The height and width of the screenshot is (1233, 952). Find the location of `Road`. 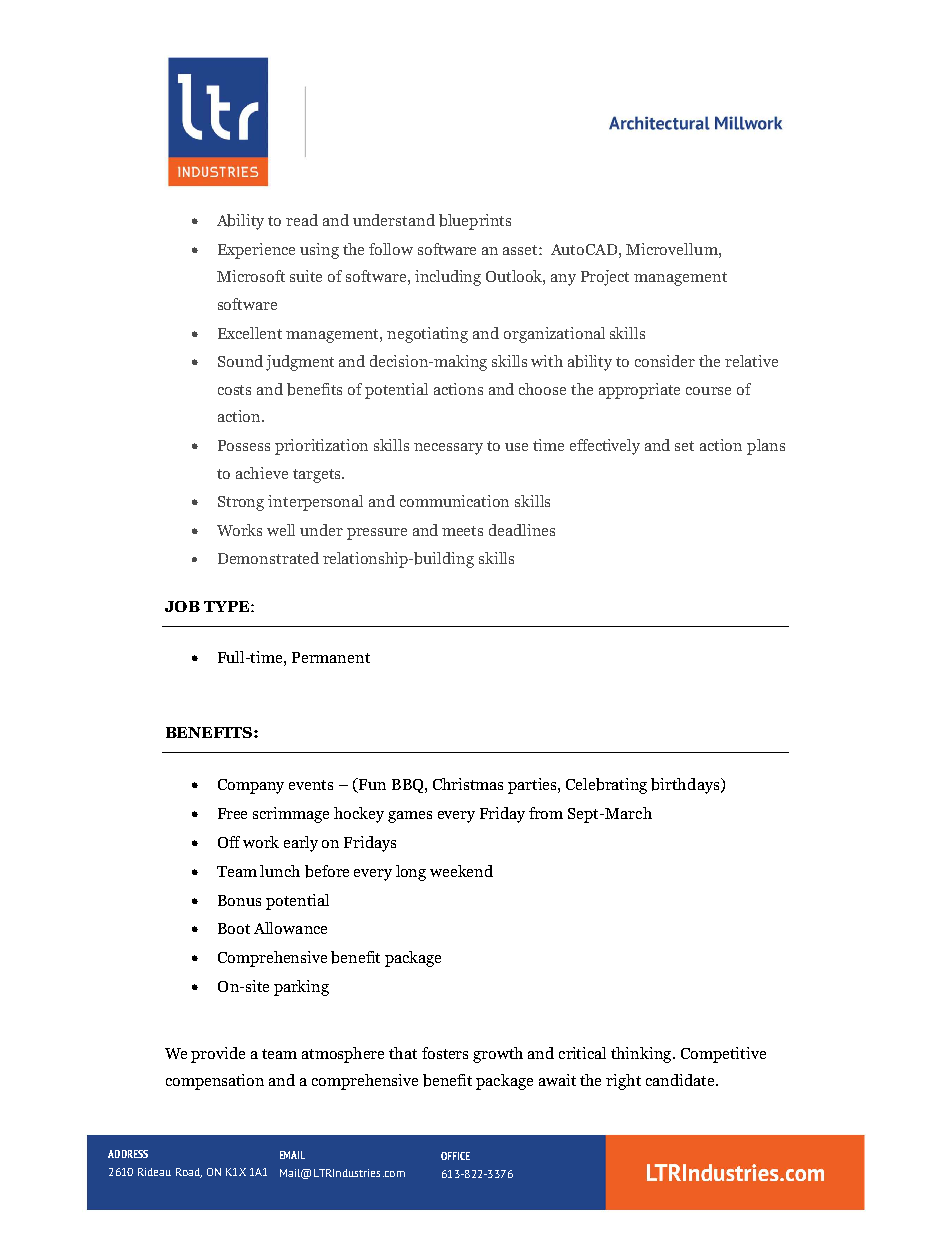

Road is located at coordinates (189, 1173).
